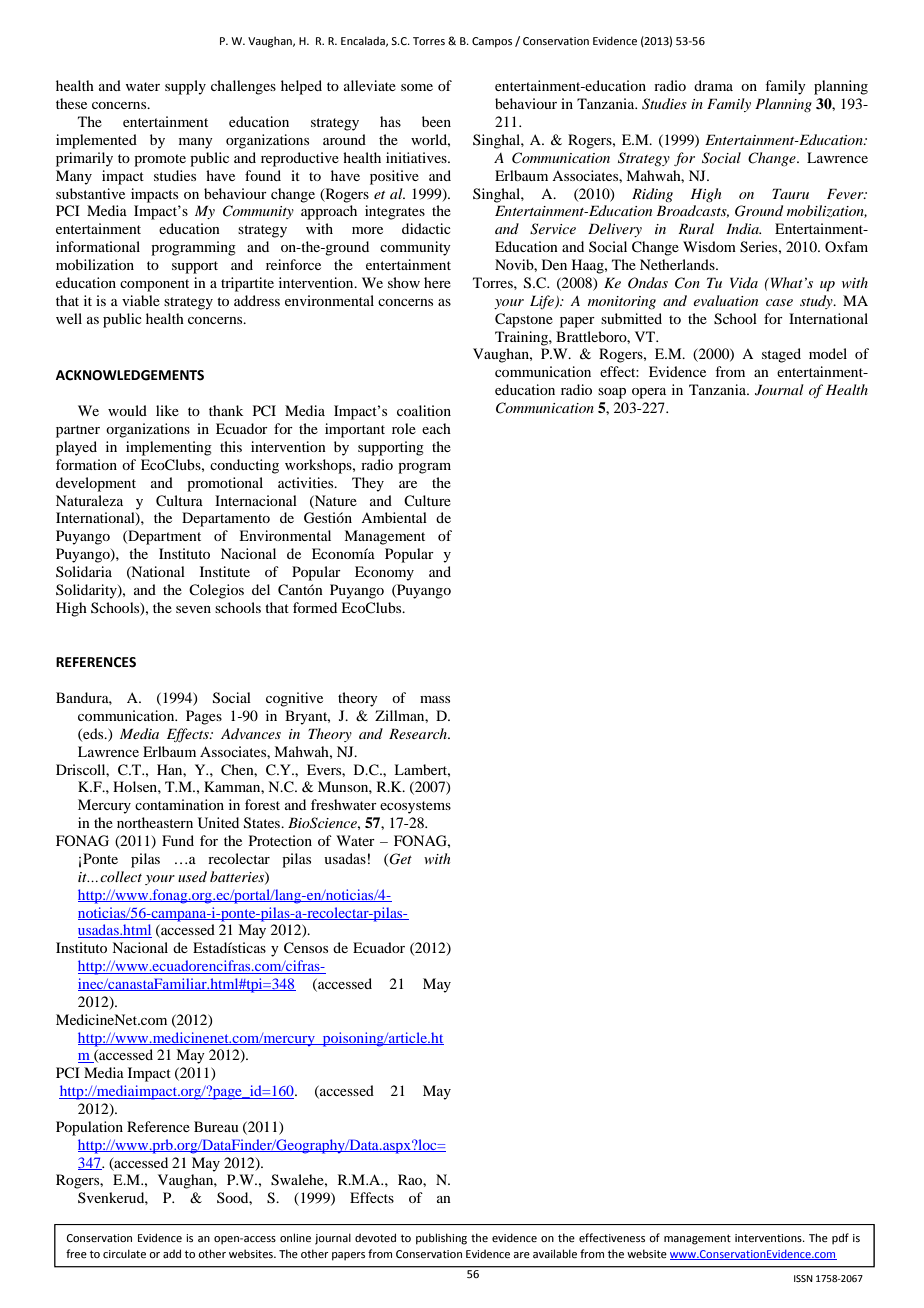  Describe the element at coordinates (124, 1253) in the document. I see `circulate` at that location.
